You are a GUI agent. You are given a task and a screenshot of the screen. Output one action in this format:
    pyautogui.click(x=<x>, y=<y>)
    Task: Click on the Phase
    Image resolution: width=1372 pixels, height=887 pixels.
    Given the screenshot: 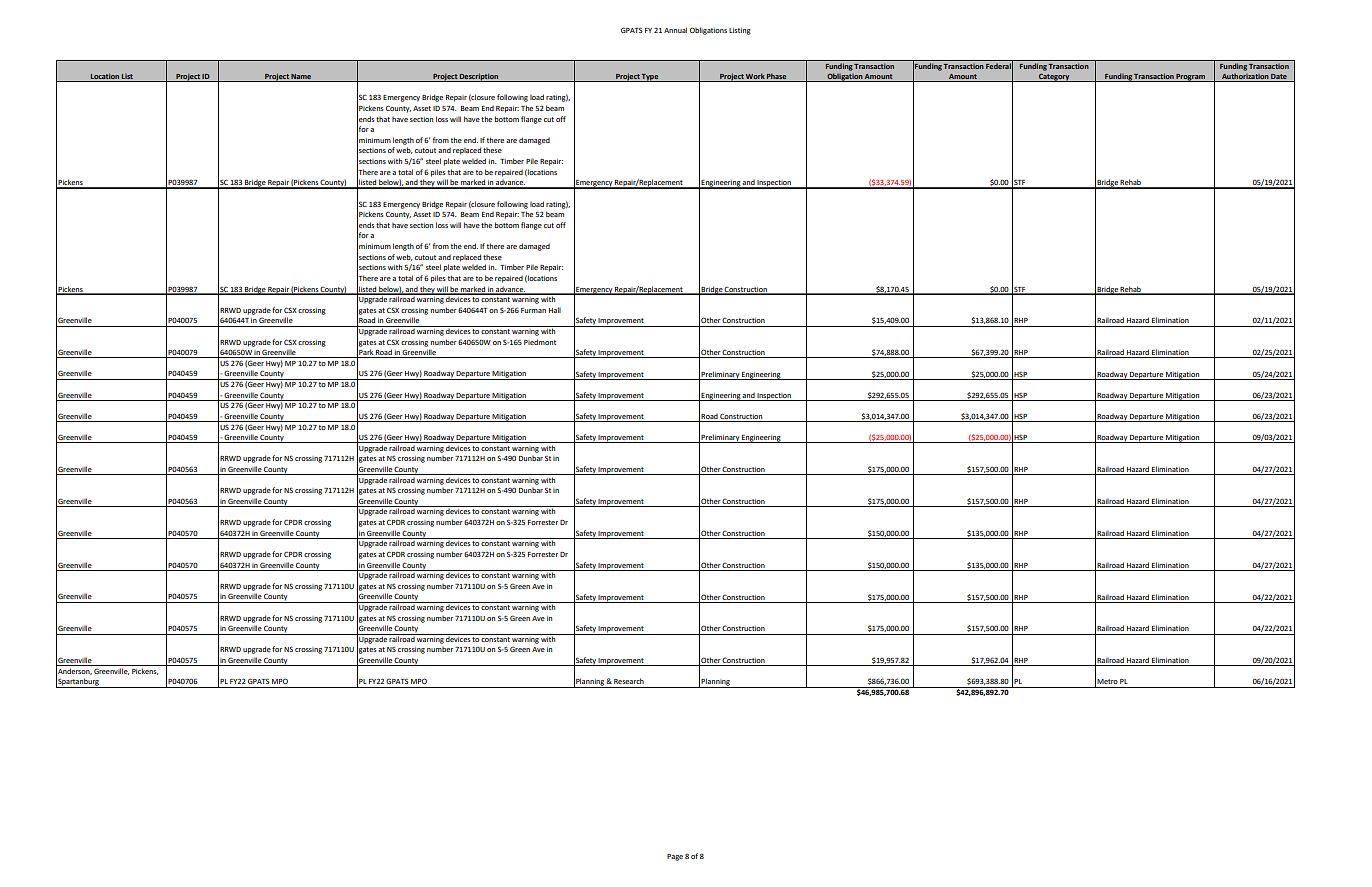 What is the action you would take?
    pyautogui.click(x=777, y=77)
